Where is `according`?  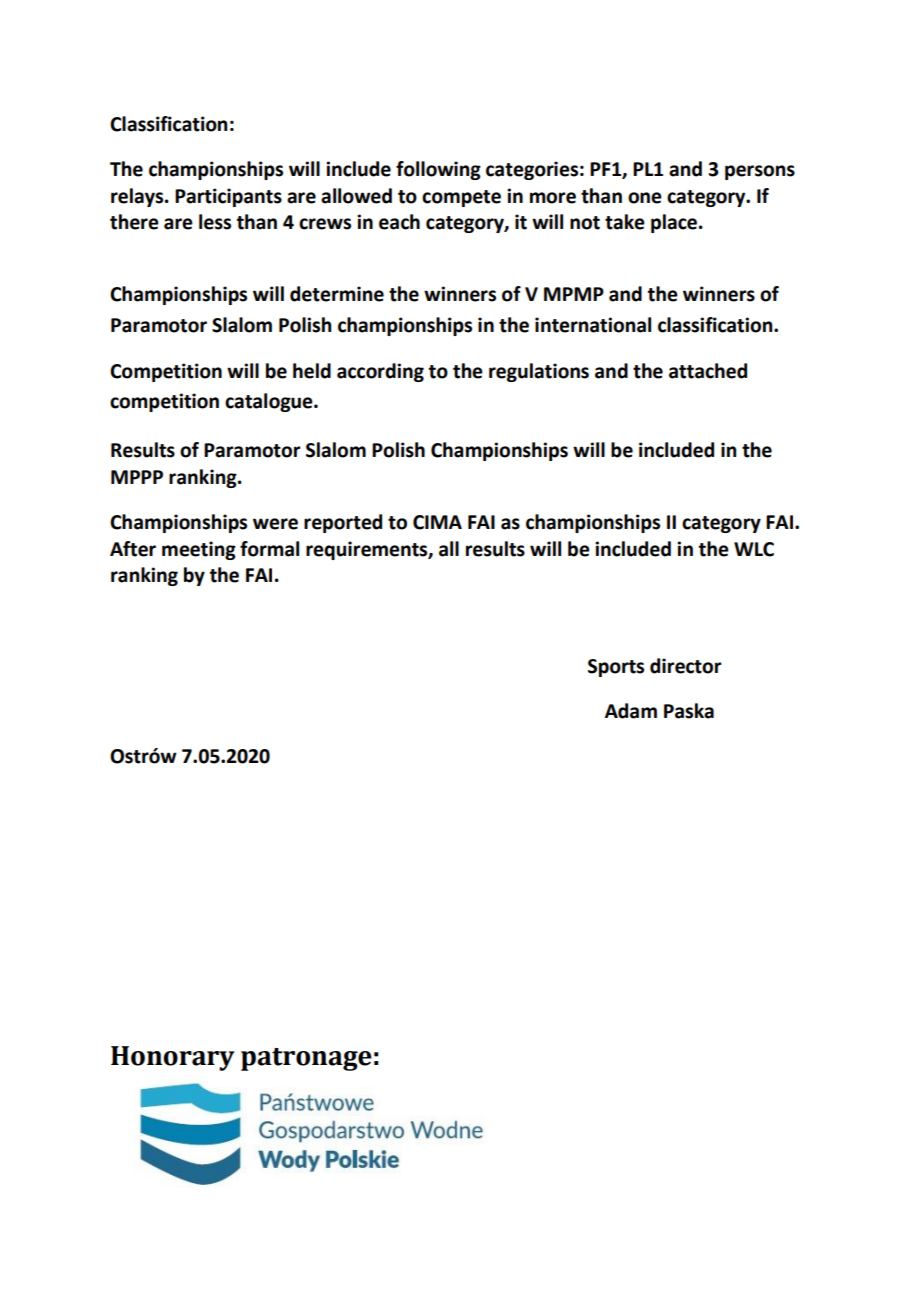 according is located at coordinates (380, 372).
